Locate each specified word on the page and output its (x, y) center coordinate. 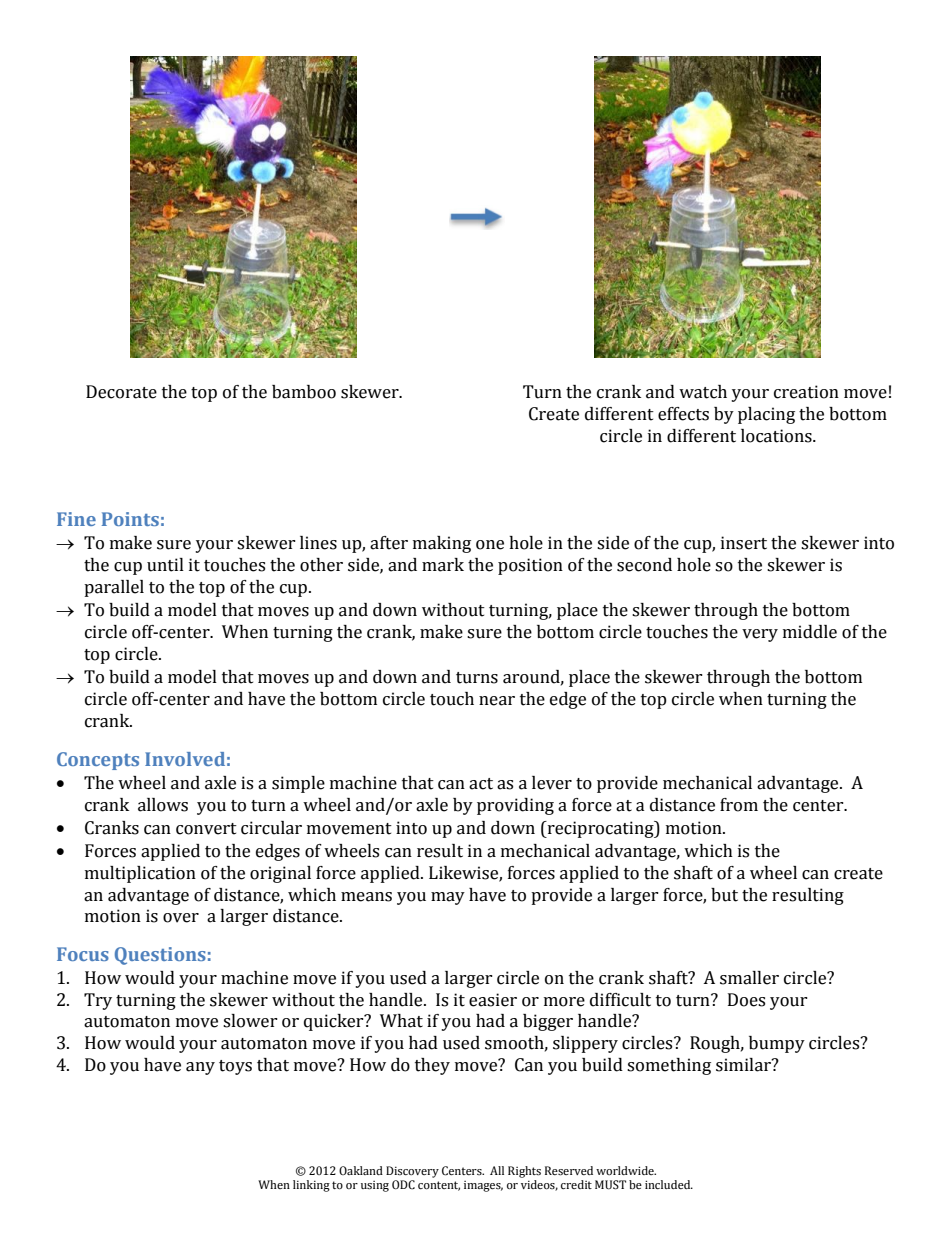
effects (683, 414)
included (669, 1184)
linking (311, 1186)
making (442, 544)
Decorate (121, 392)
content (439, 1186)
